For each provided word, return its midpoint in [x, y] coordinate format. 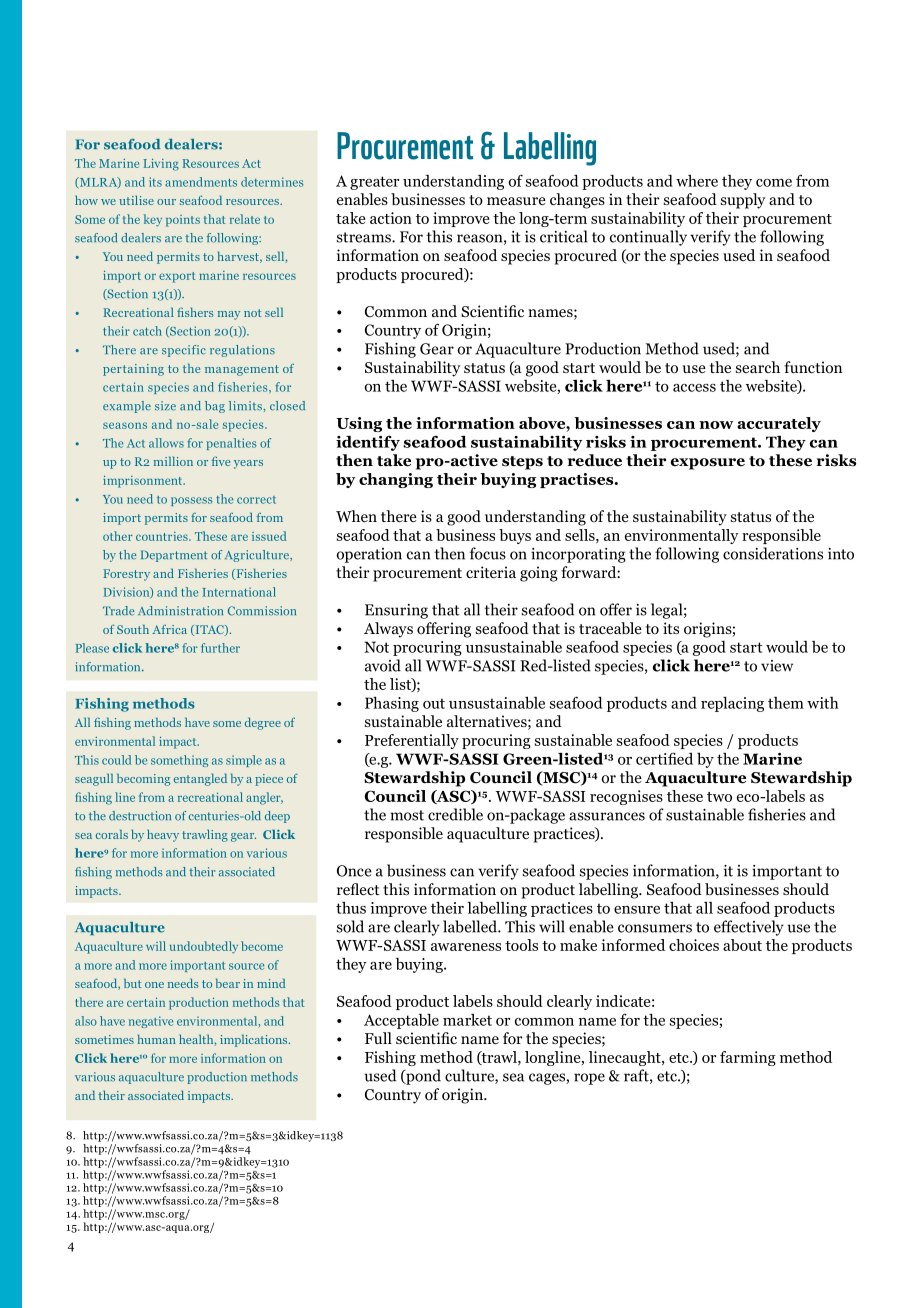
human [157, 1039]
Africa [169, 629]
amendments [201, 182]
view [777, 666]
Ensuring [396, 611]
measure [516, 201]
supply [743, 201]
